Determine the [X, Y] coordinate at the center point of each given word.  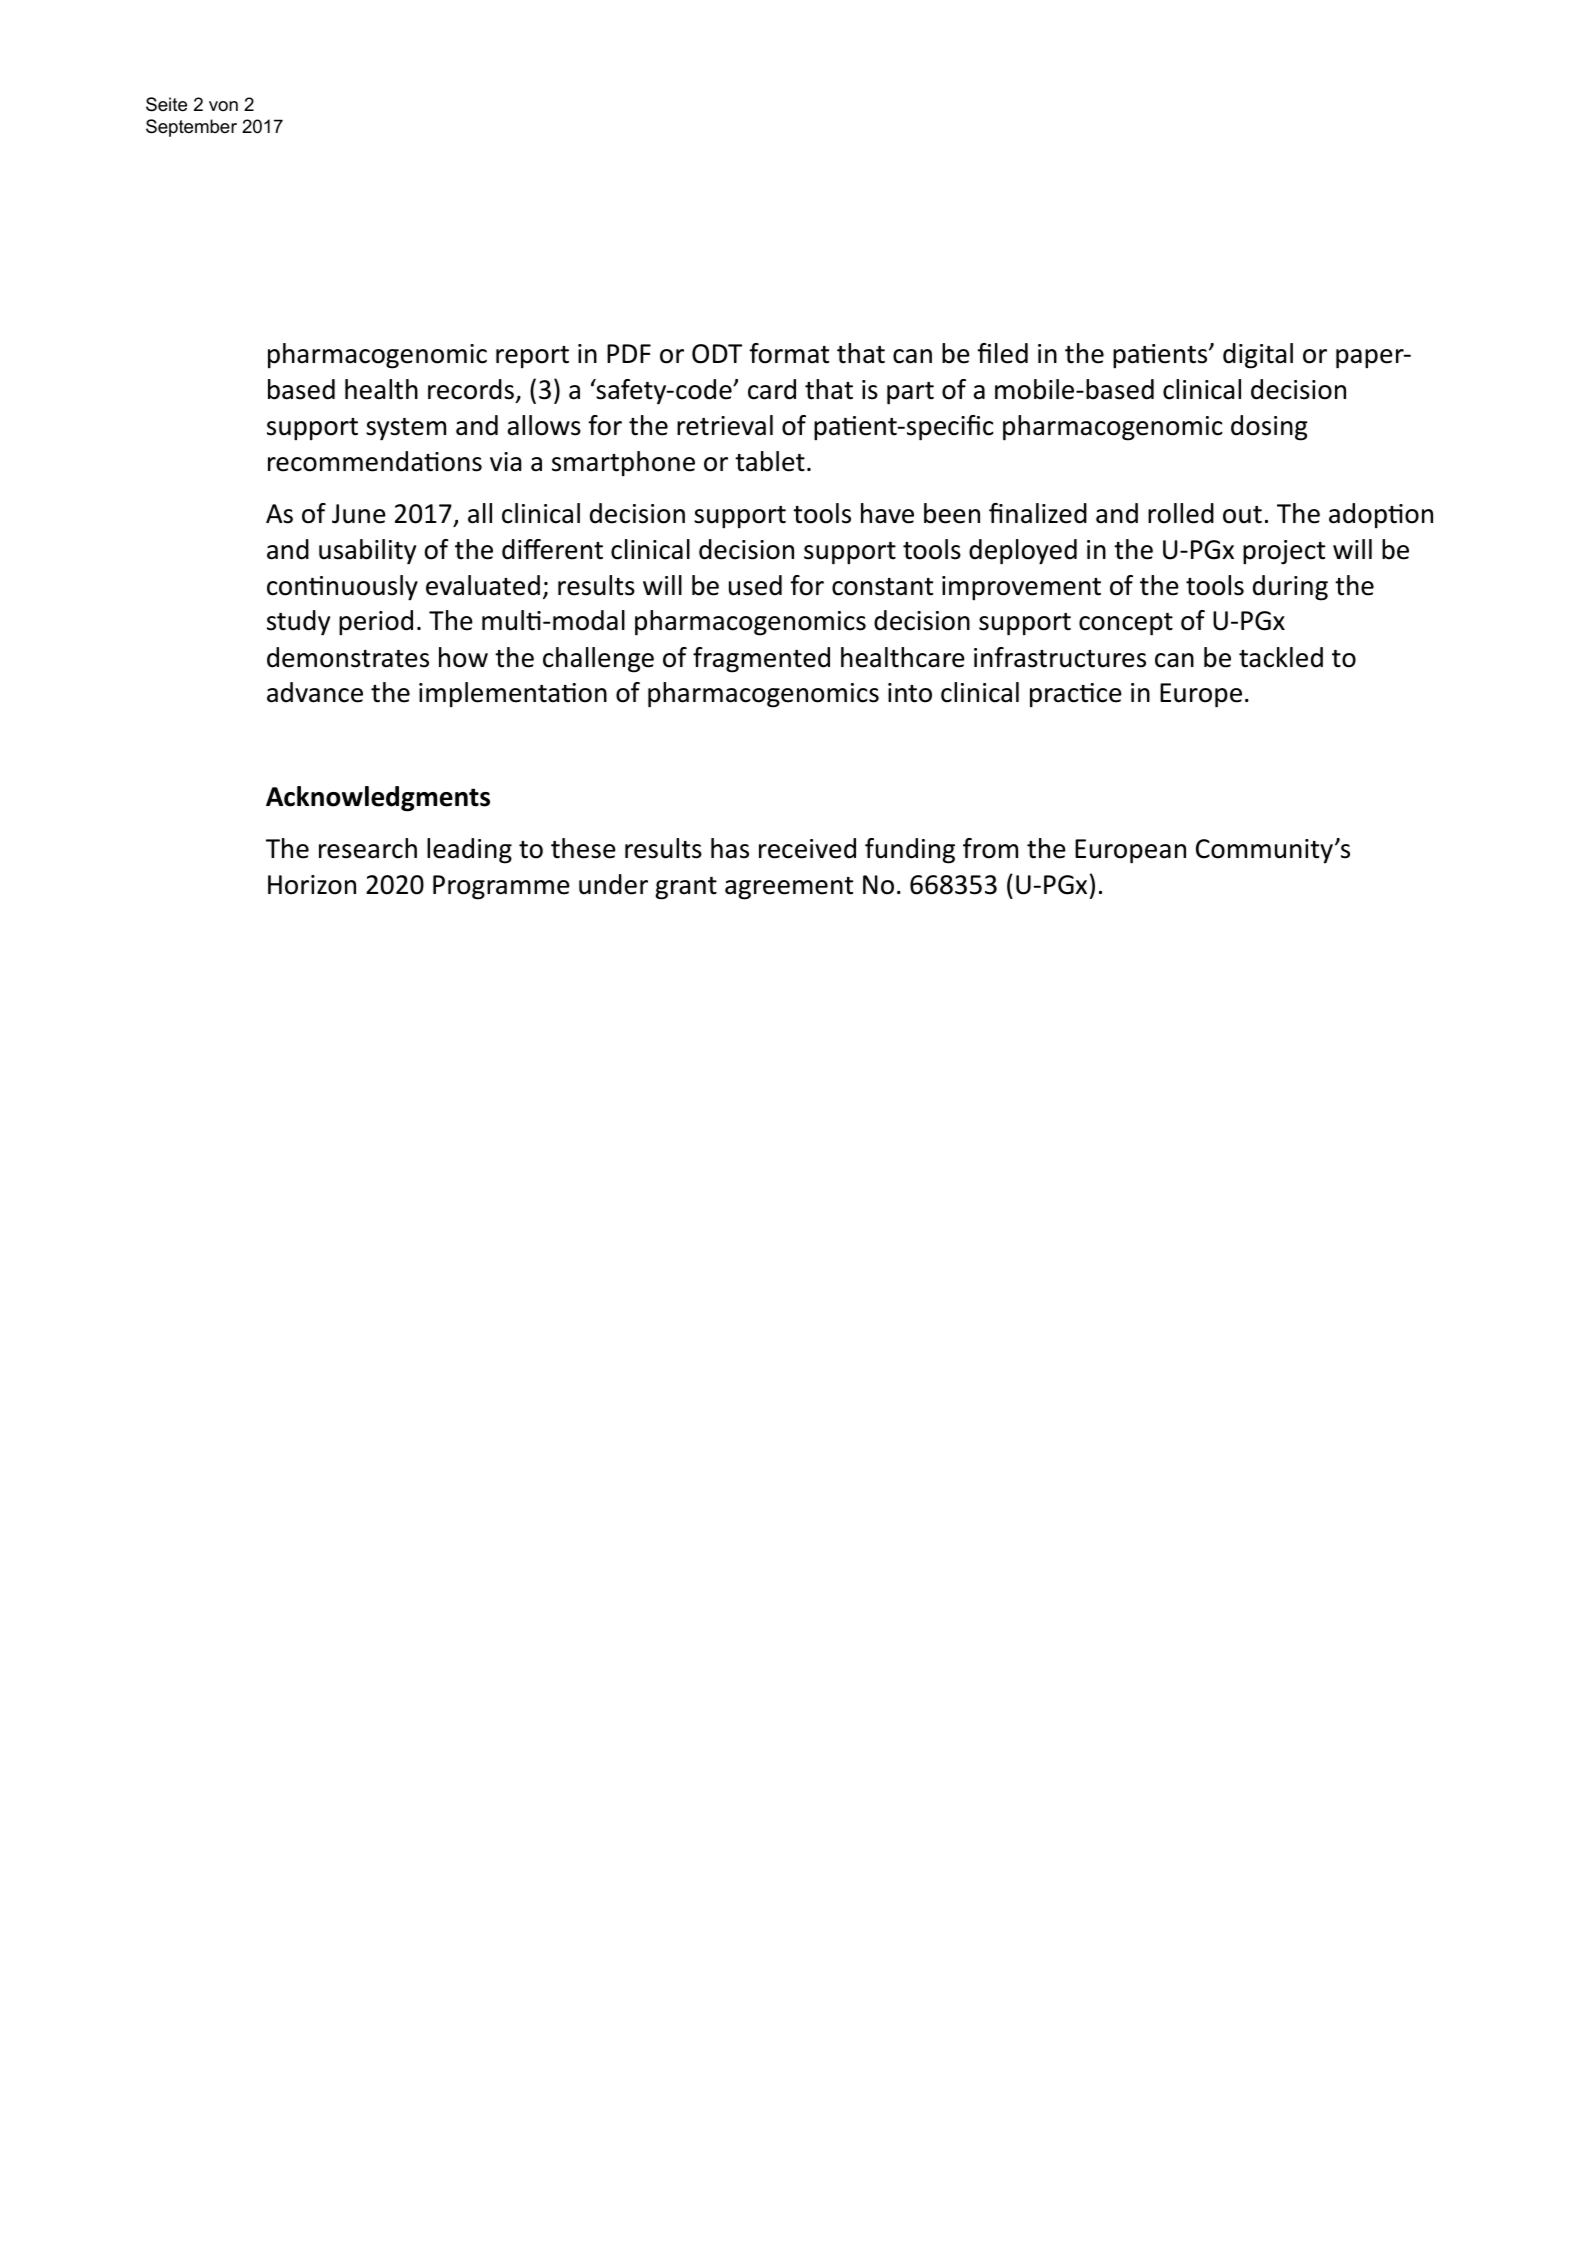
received [807, 848]
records [471, 389]
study [298, 623]
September [191, 128]
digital [1258, 356]
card [772, 389]
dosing [1269, 428]
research [368, 848]
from [990, 848]
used [755, 585]
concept [1126, 624]
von [223, 106]
